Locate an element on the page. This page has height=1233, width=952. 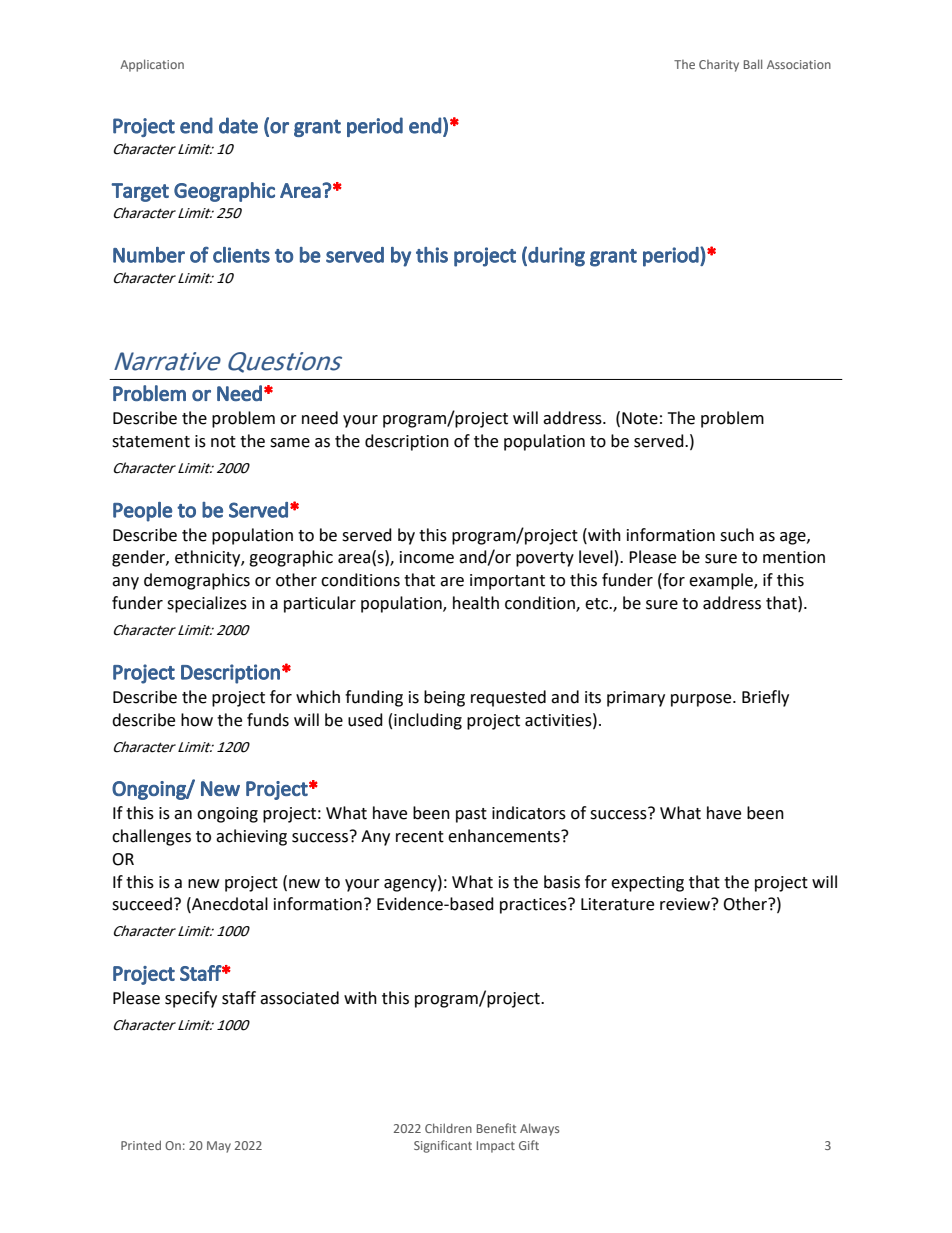
date is located at coordinates (238, 125).
